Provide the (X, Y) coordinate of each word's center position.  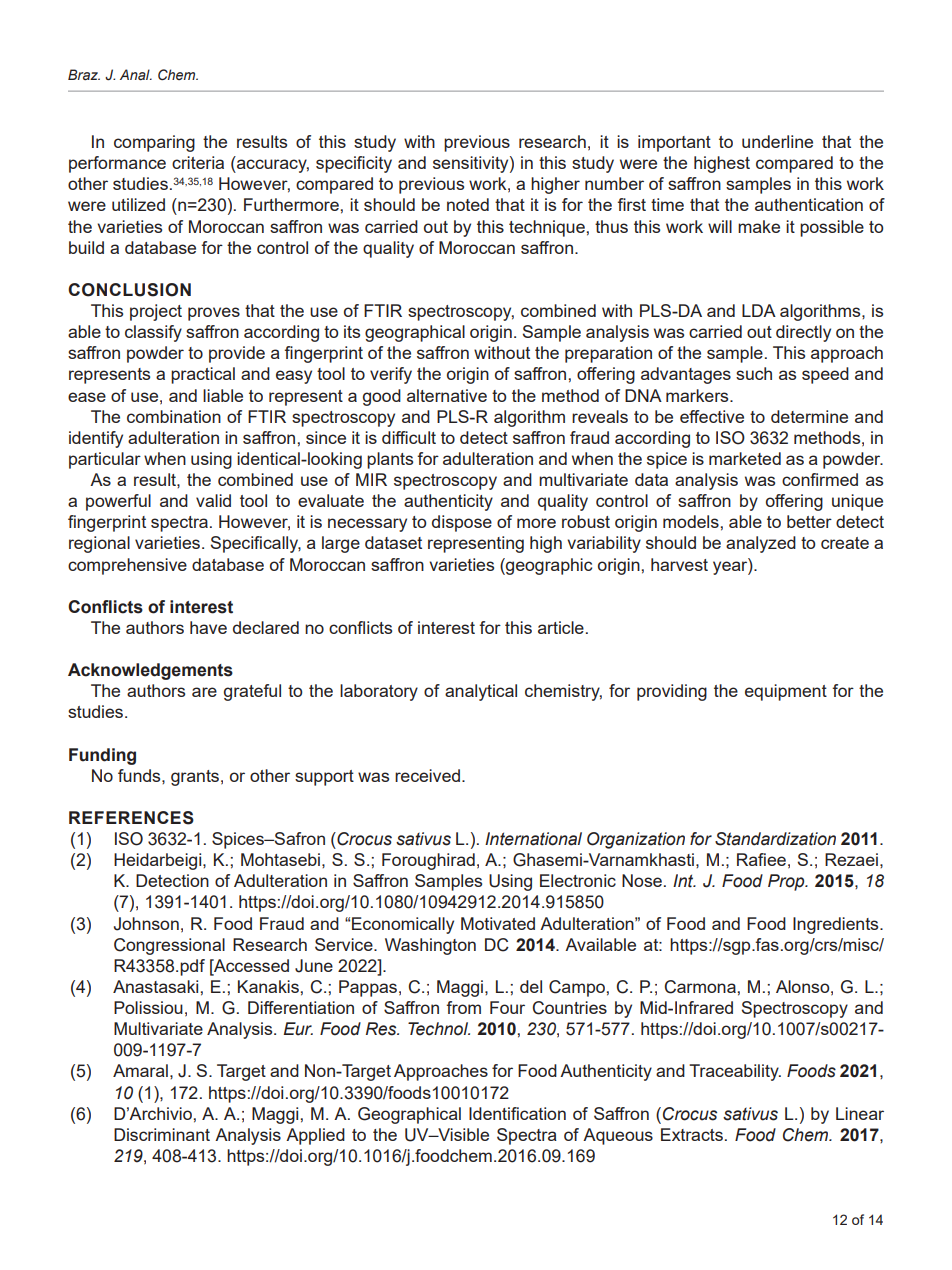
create (845, 543)
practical (203, 375)
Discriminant (162, 1134)
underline (777, 141)
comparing (154, 143)
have (208, 627)
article (561, 627)
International (533, 839)
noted (468, 204)
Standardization (775, 839)
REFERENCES (131, 818)
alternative (447, 395)
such (754, 373)
